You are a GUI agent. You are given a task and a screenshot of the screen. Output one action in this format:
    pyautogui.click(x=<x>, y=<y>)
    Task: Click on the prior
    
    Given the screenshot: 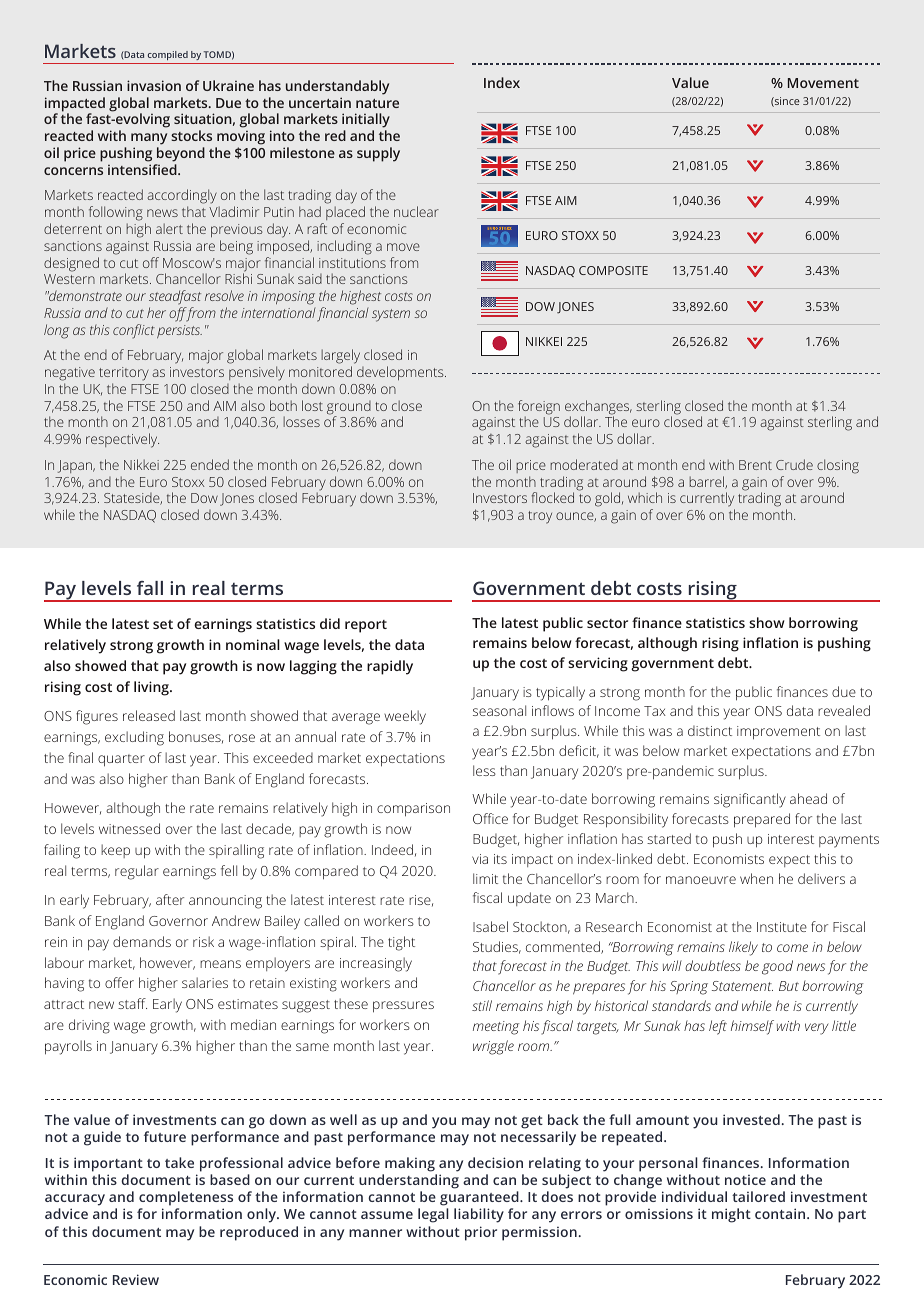 What is the action you would take?
    pyautogui.click(x=481, y=1233)
